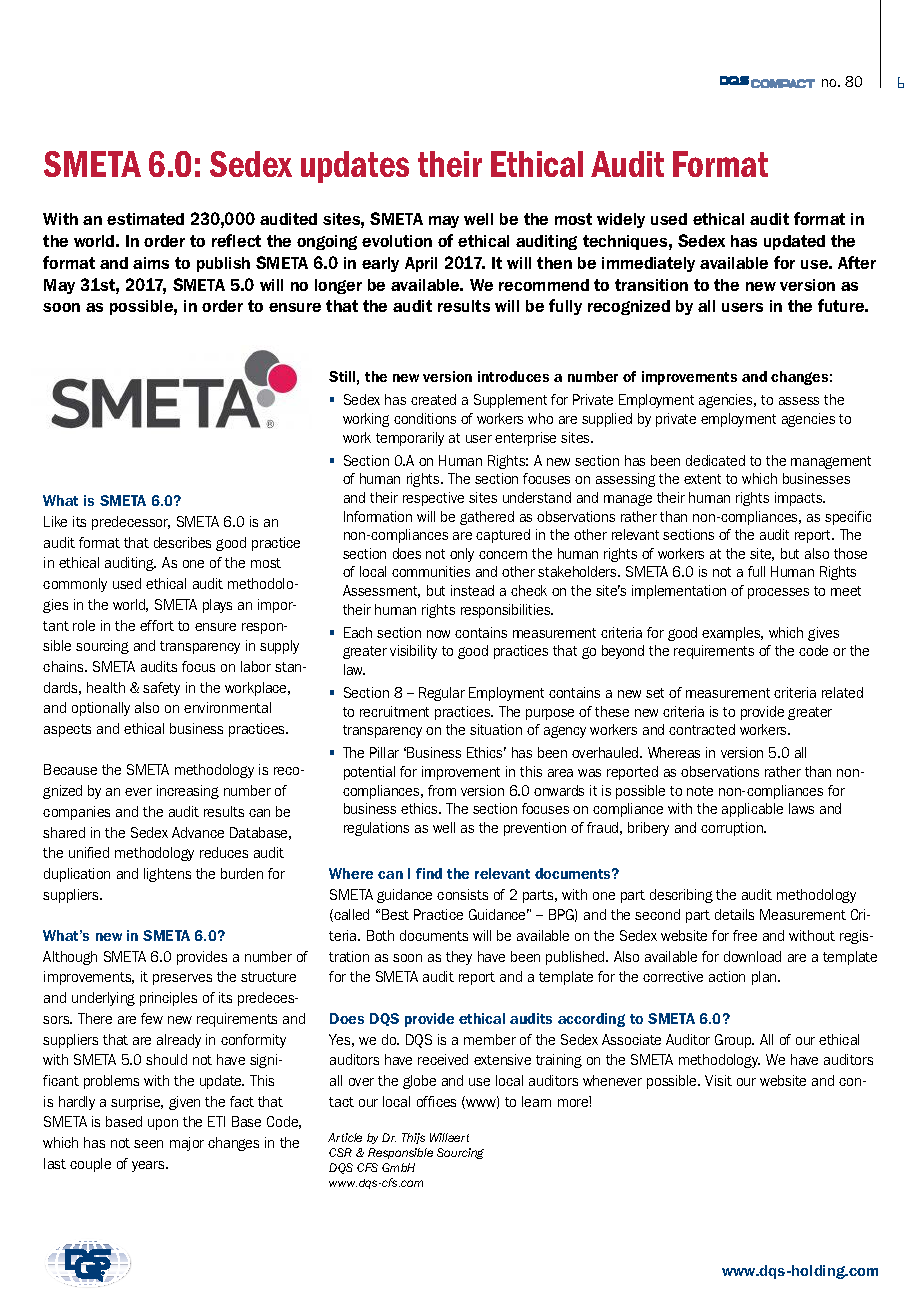 This screenshot has width=924, height=1308. What do you see at coordinates (778, 593) in the screenshot?
I see `processes` at bounding box center [778, 593].
